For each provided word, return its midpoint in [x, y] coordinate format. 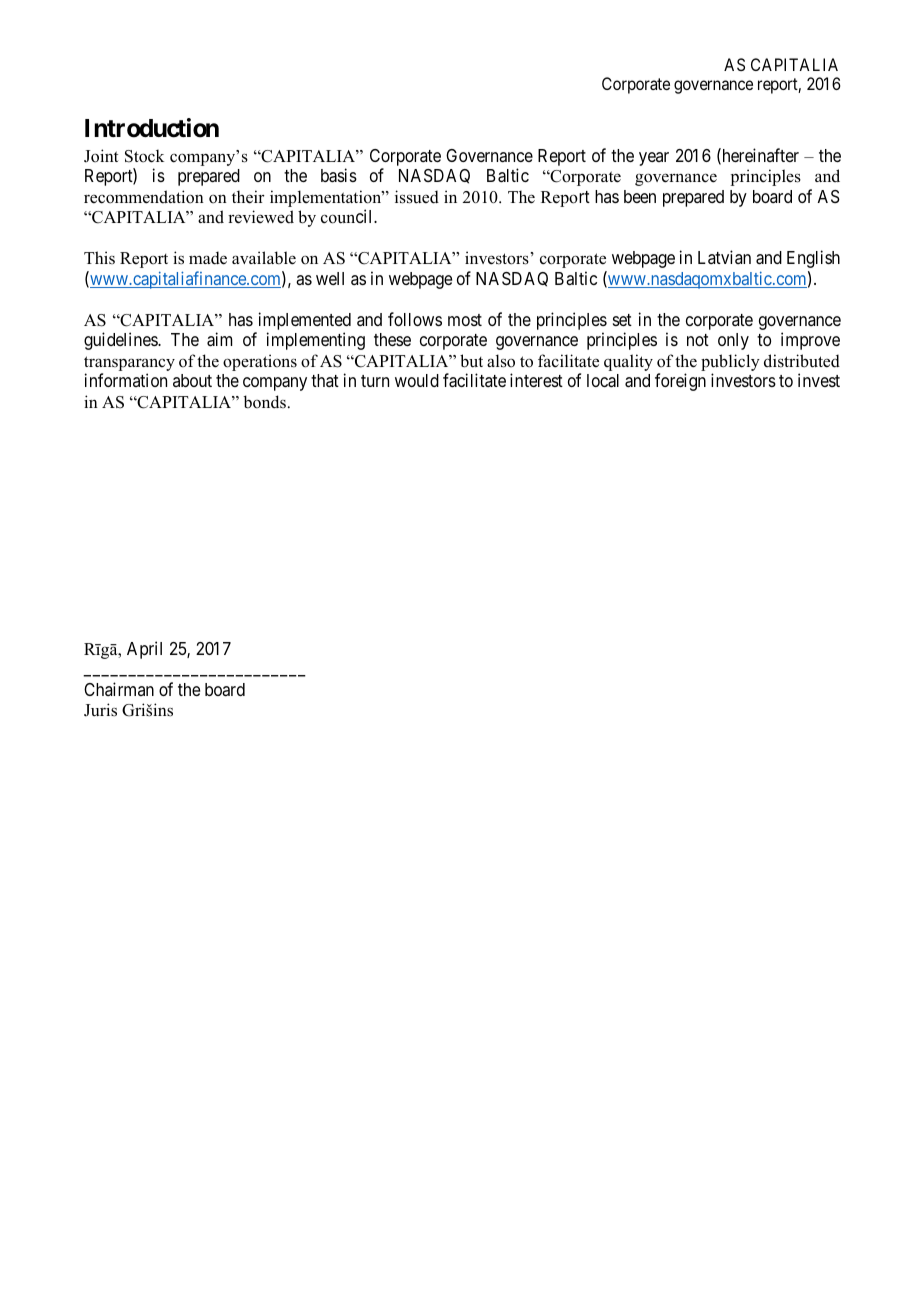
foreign [680, 382]
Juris [100, 710]
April [144, 650]
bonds [264, 402]
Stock [144, 156]
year [654, 159]
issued [417, 197]
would [417, 380]
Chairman [119, 689]
